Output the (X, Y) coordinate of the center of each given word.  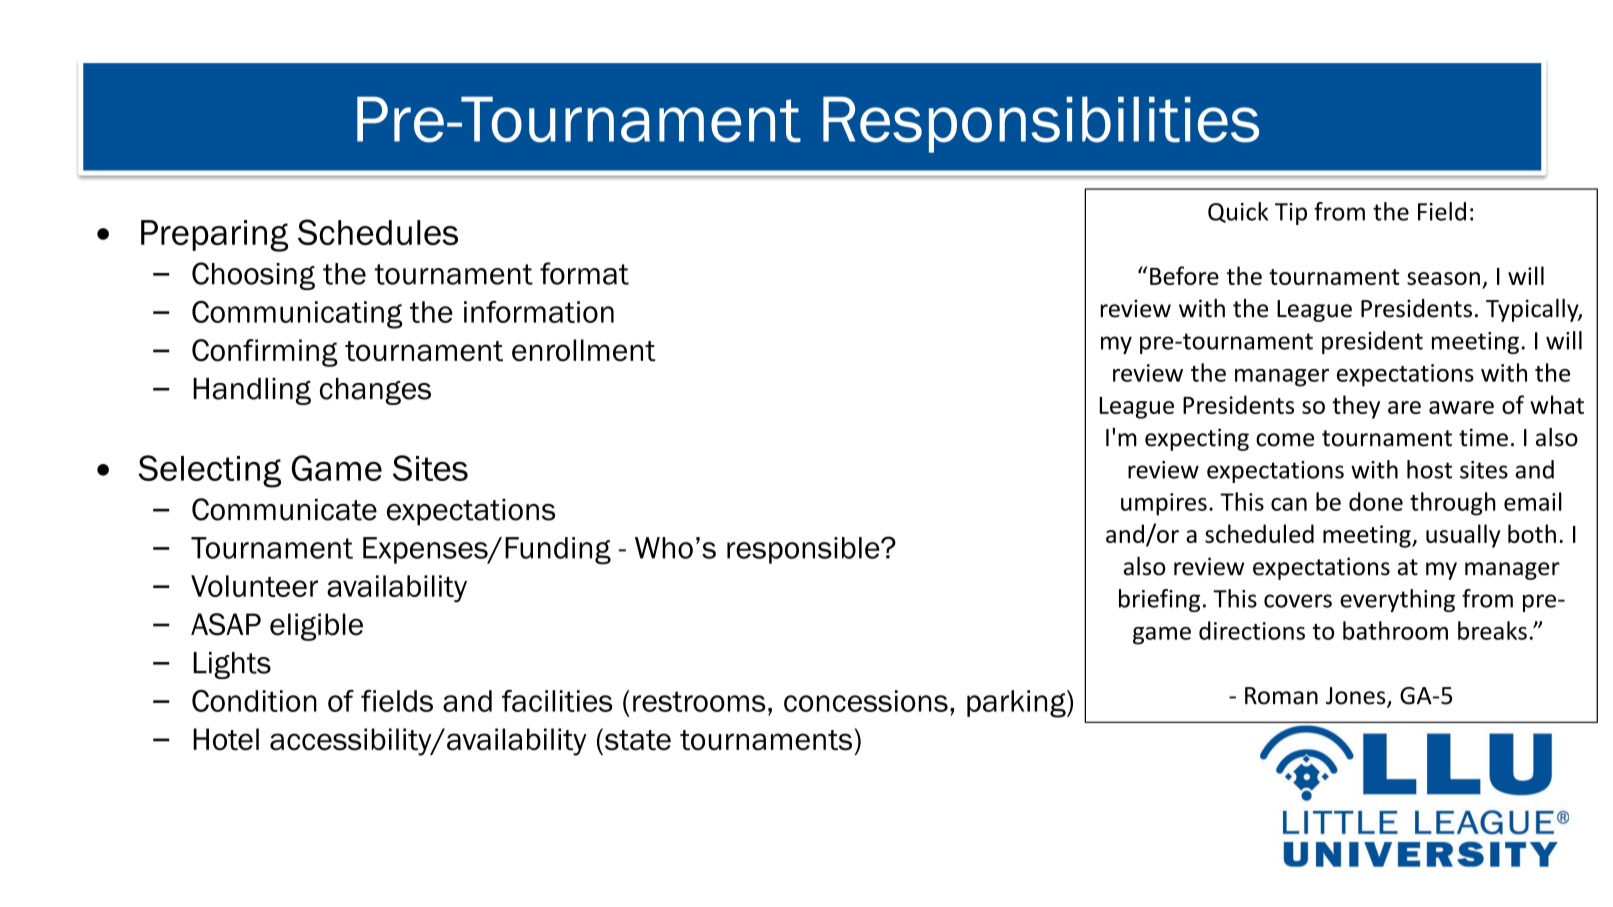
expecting (1197, 439)
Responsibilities (1041, 124)
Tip (1291, 214)
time (1483, 437)
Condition (254, 701)
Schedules (378, 232)
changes (375, 391)
